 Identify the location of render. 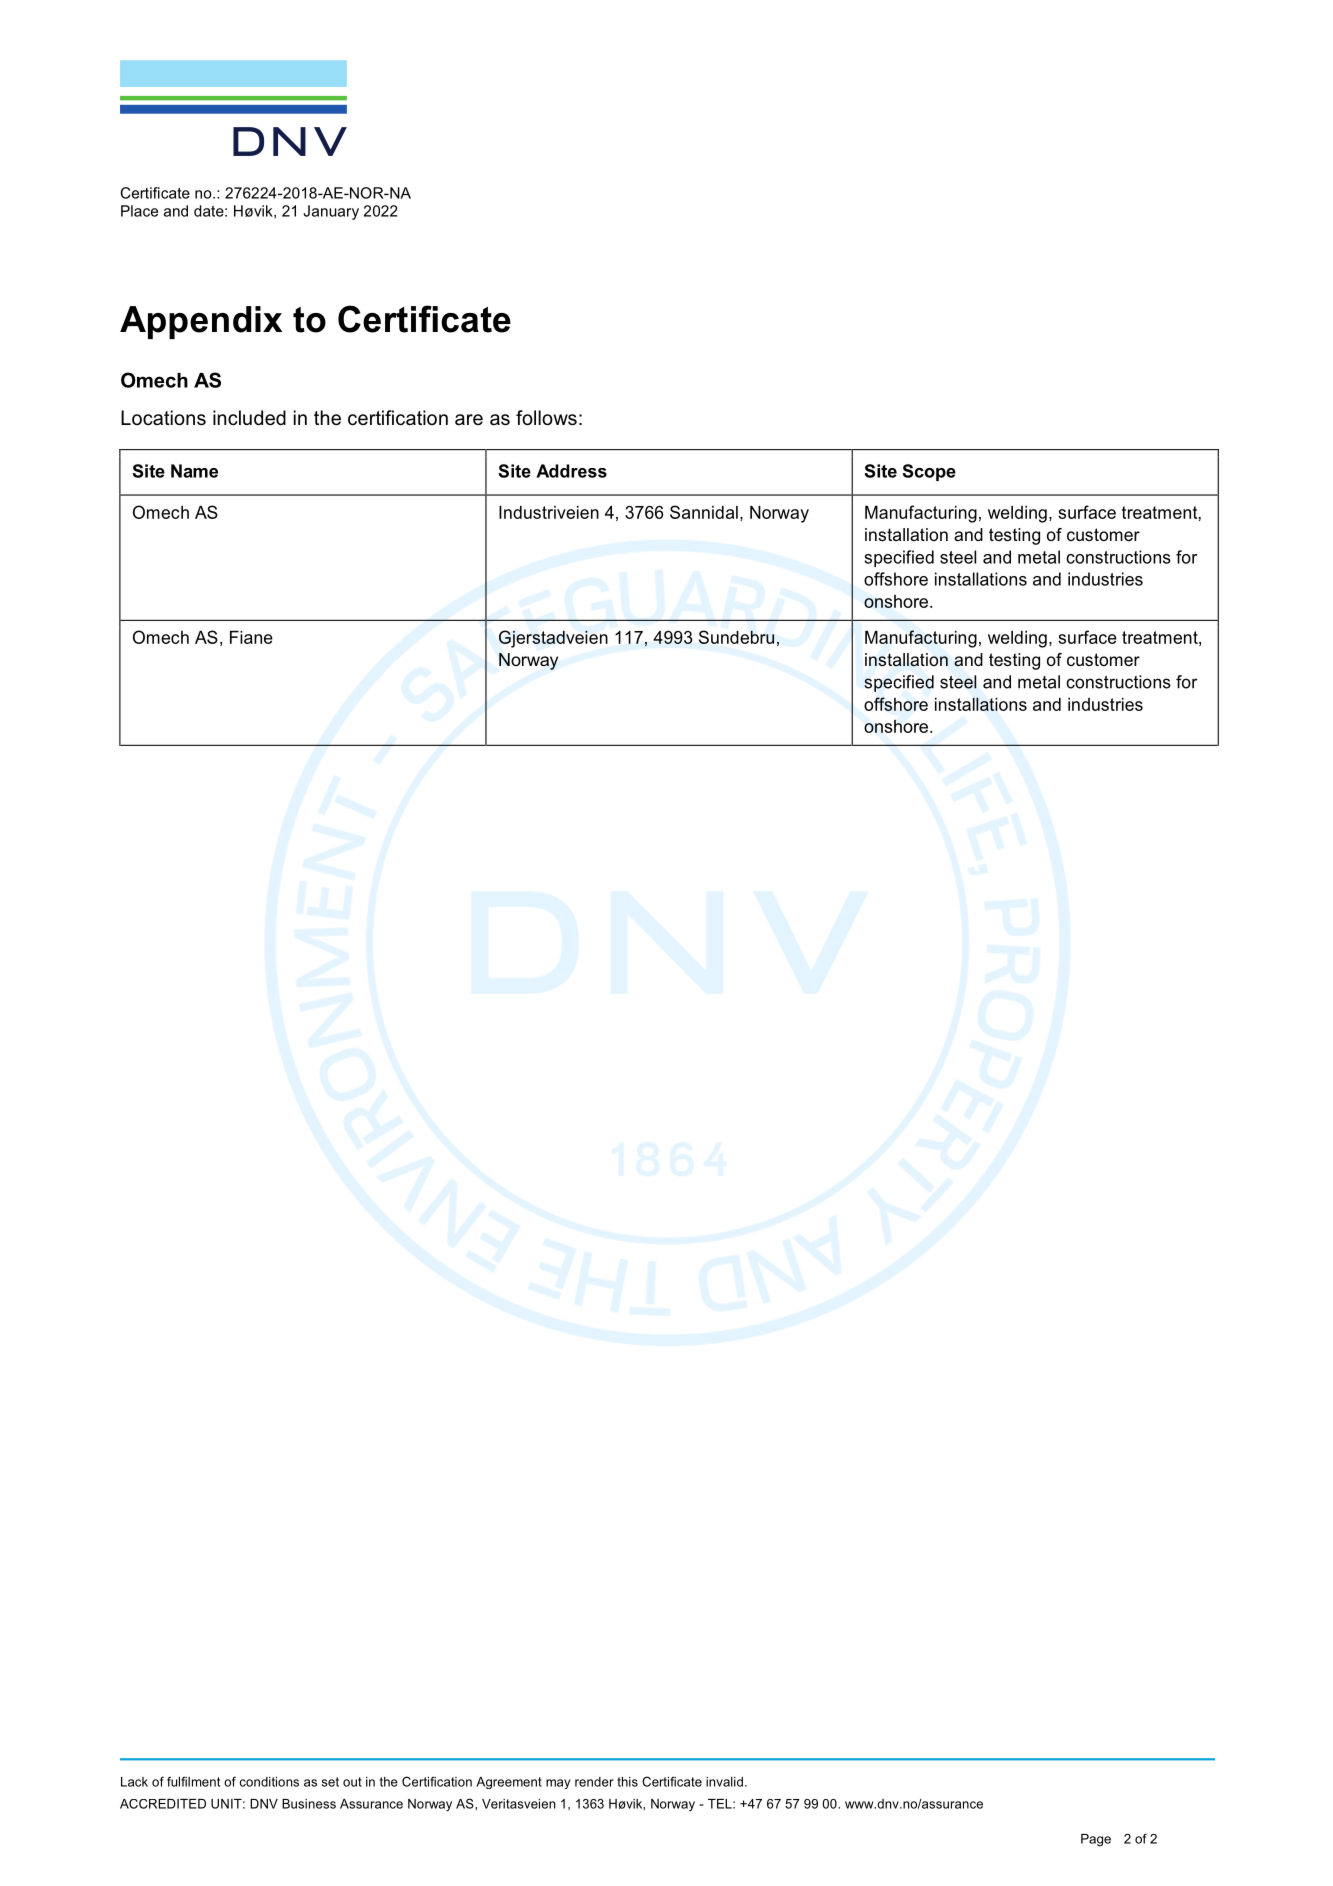
(594, 1782).
